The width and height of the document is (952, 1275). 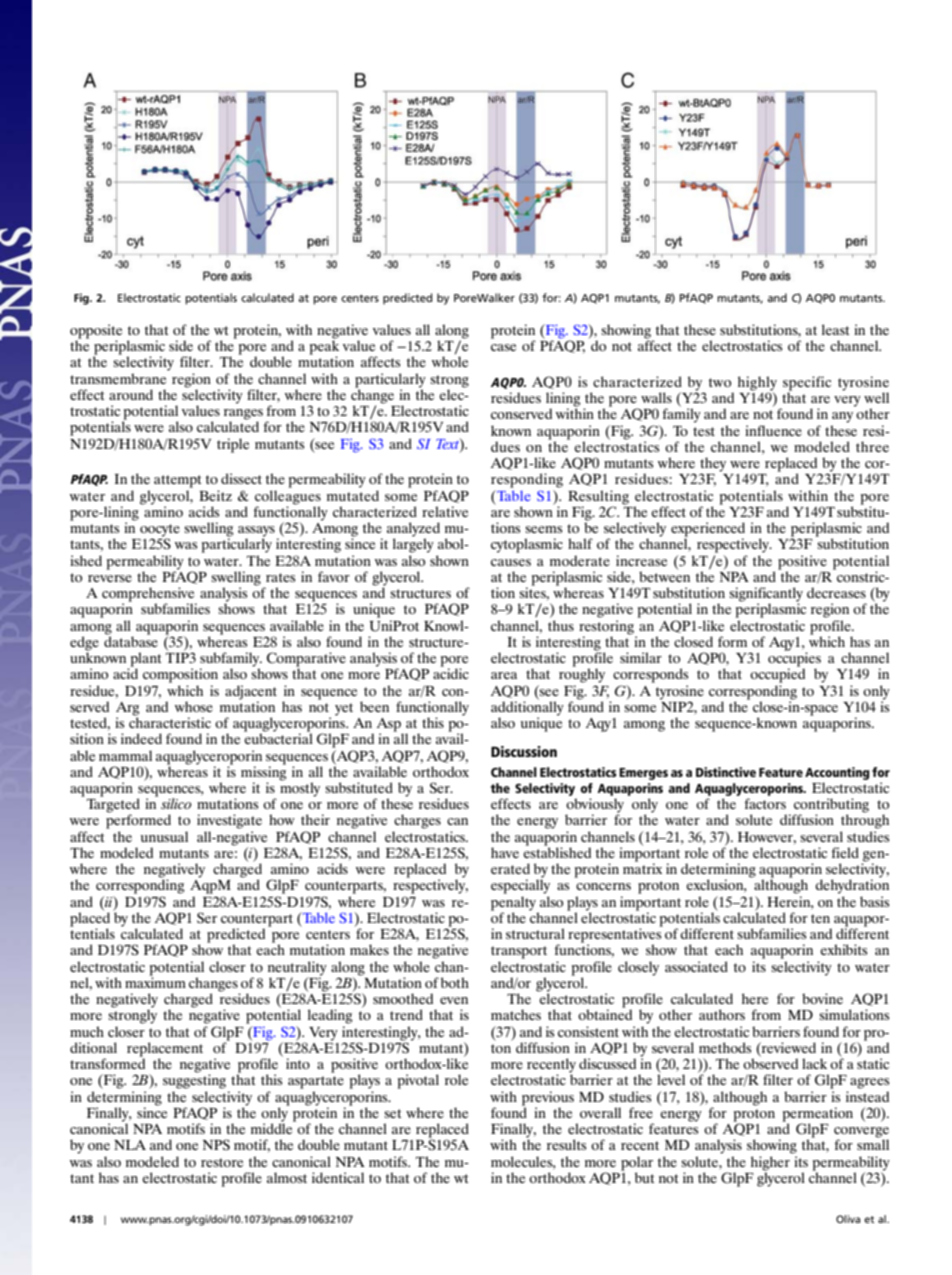 What do you see at coordinates (503, 347) in the document?
I see `case` at bounding box center [503, 347].
